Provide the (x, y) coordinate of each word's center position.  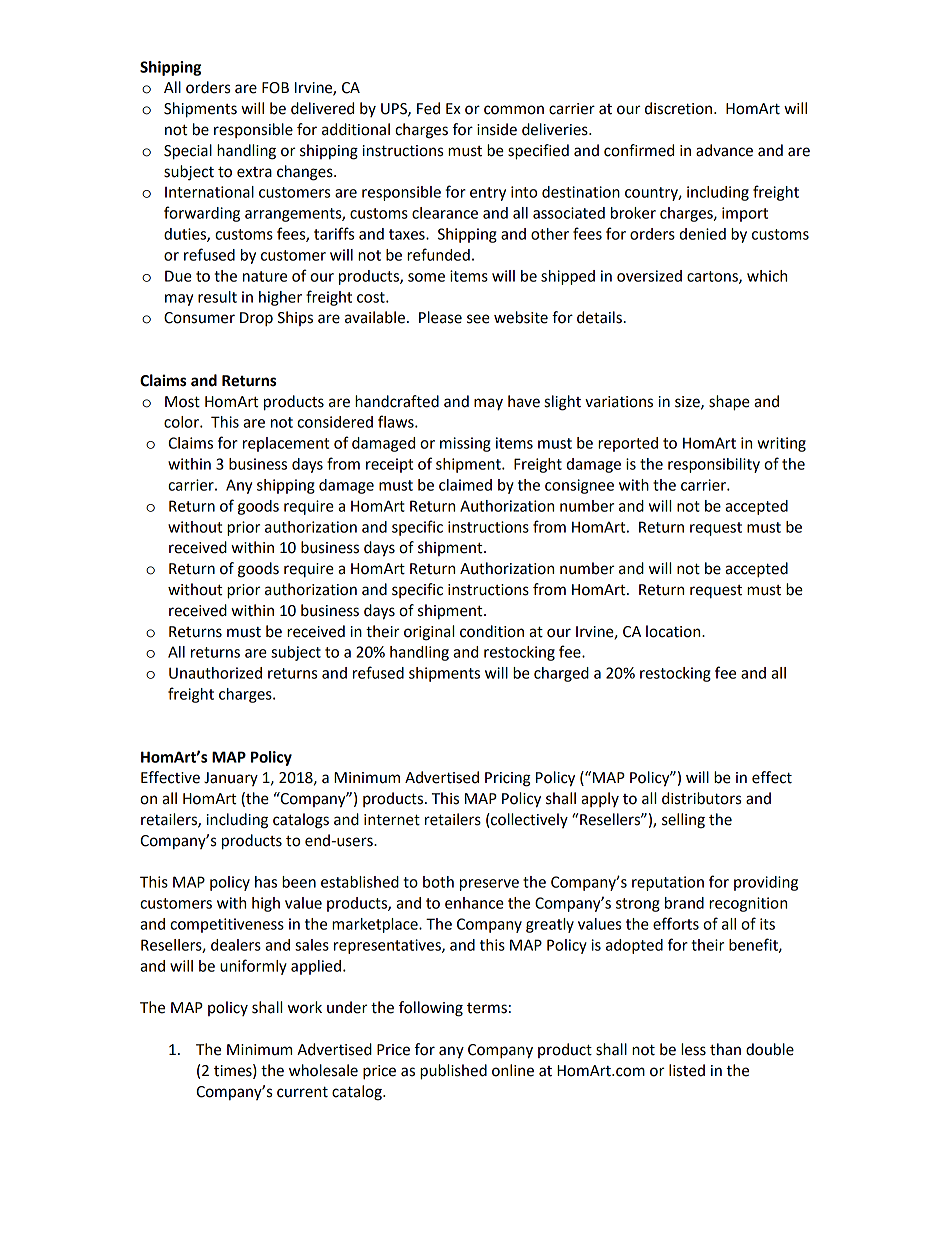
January (231, 779)
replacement (286, 444)
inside (497, 129)
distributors (701, 798)
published (453, 1072)
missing (465, 444)
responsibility (714, 465)
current (302, 1092)
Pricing (508, 779)
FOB (275, 88)
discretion (680, 108)
